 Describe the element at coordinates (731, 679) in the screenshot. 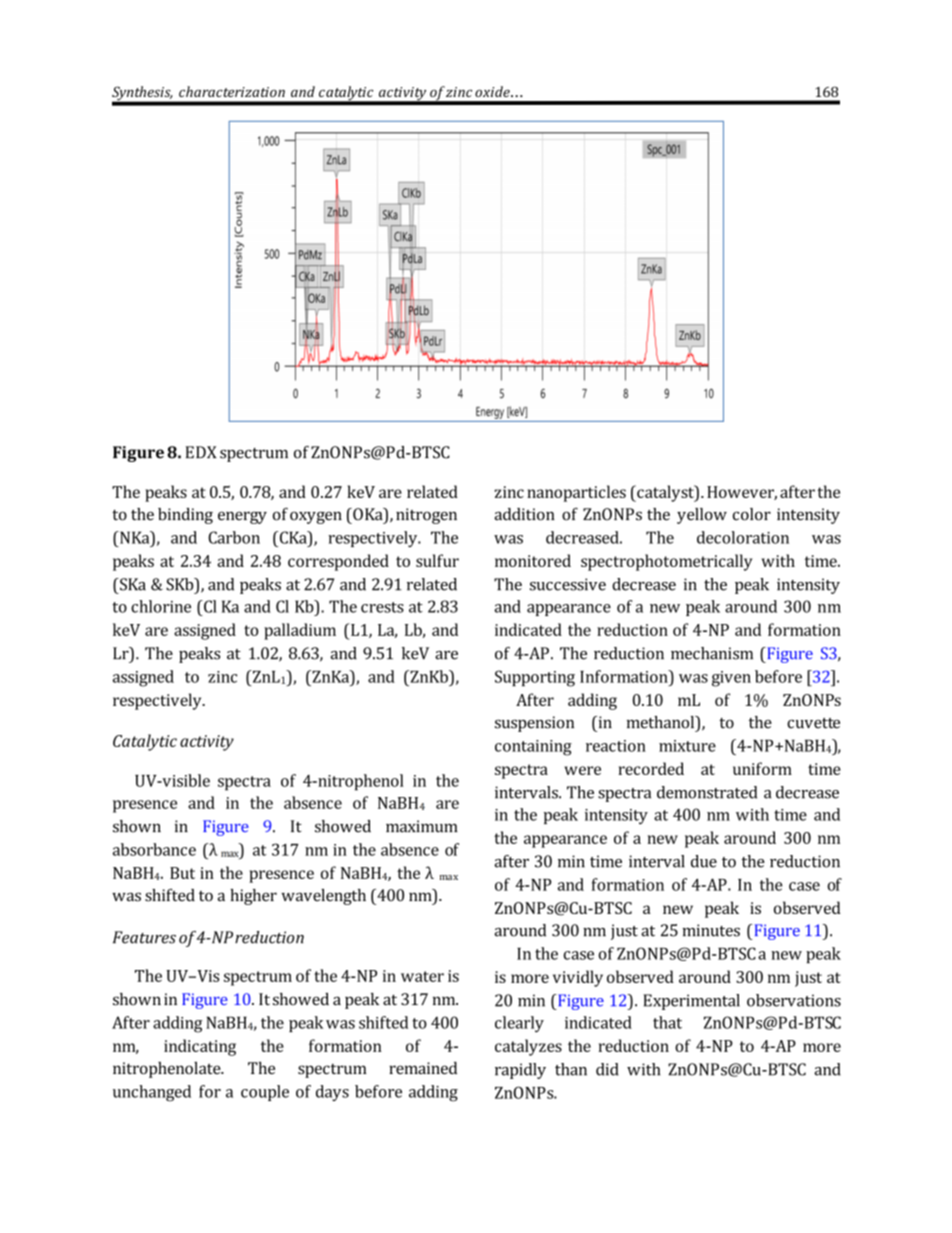

I see `given` at that location.
